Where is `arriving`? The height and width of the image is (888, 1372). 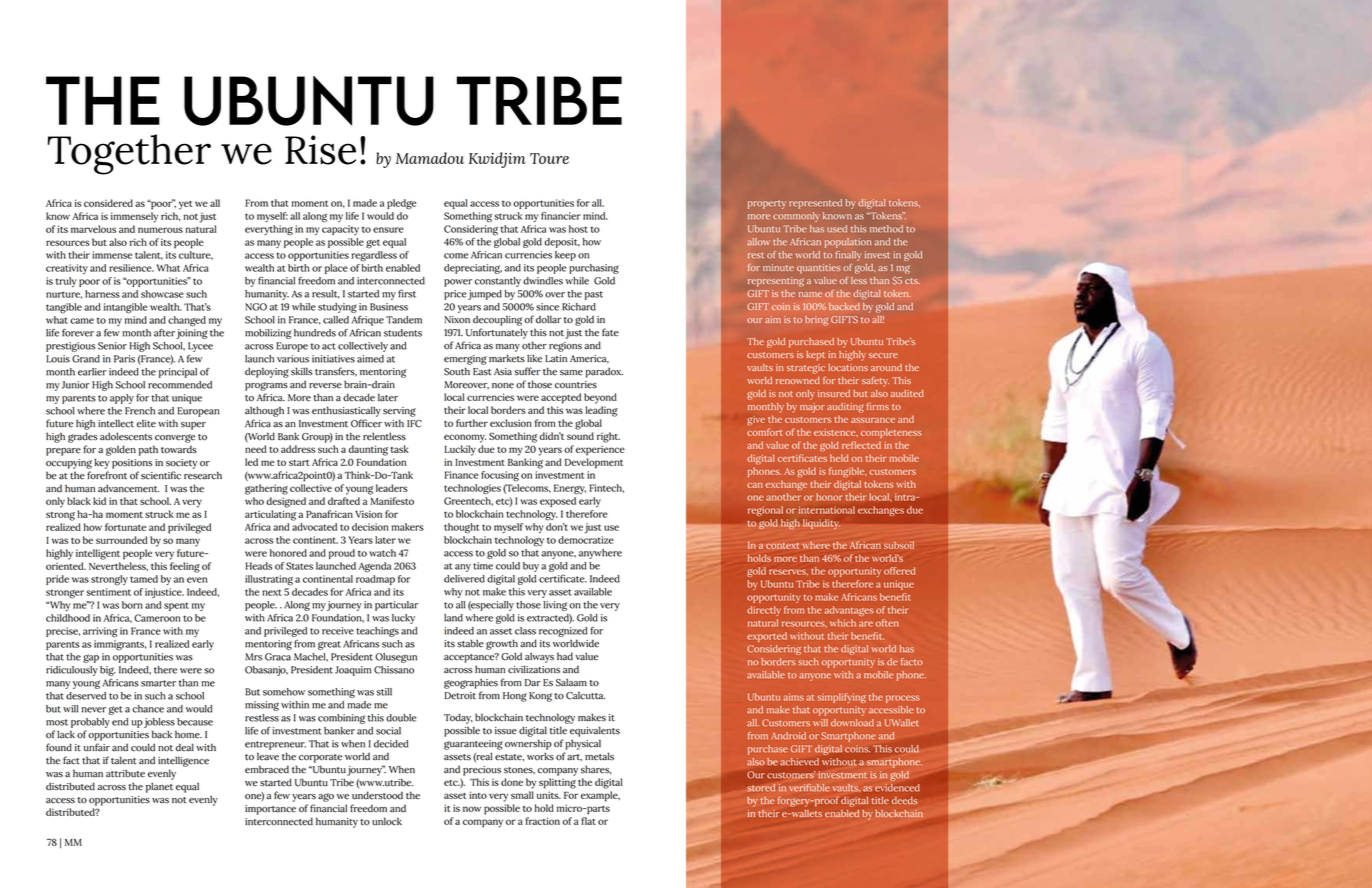
arriving is located at coordinates (100, 632).
